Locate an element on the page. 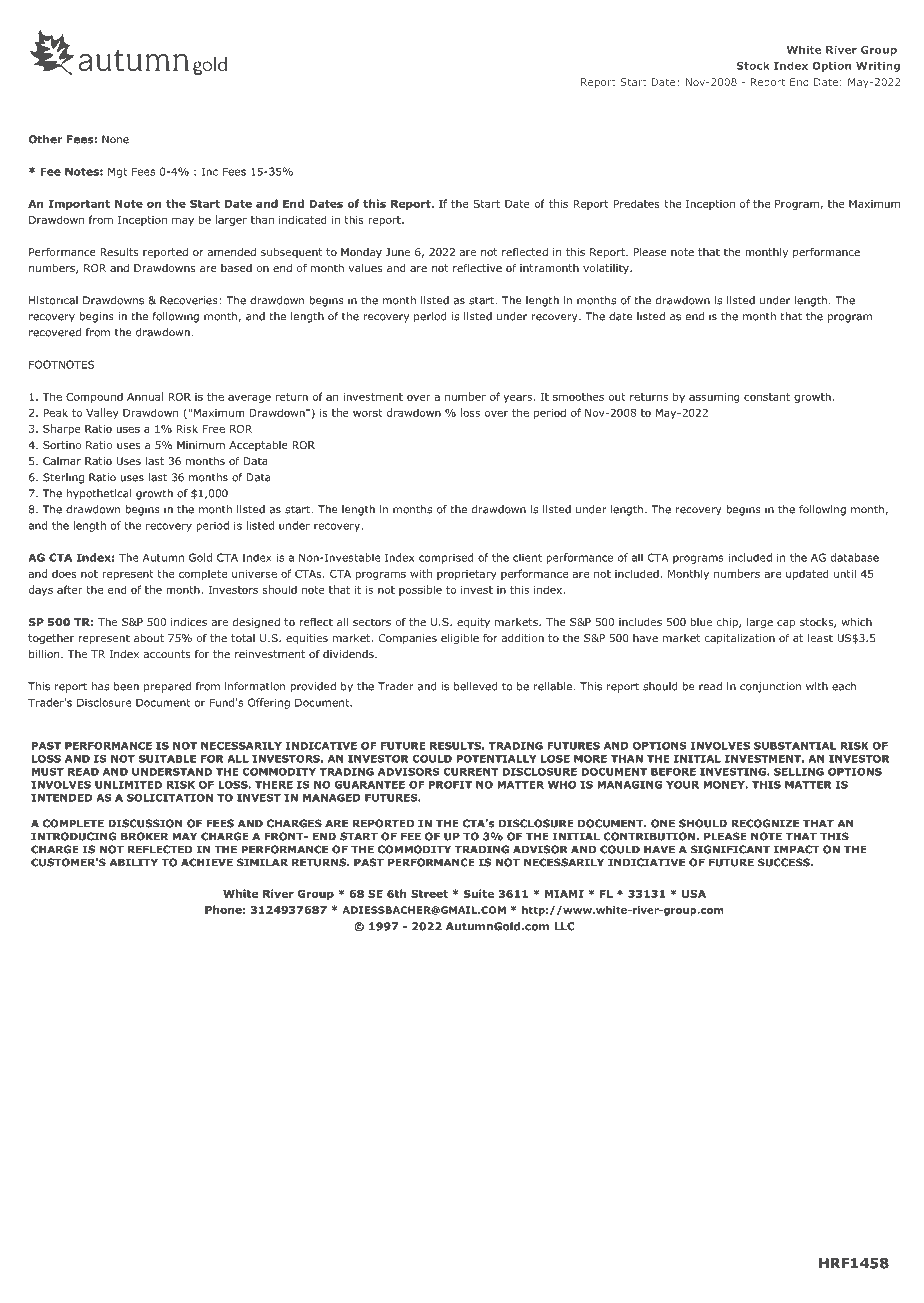  Writing is located at coordinates (878, 66).
